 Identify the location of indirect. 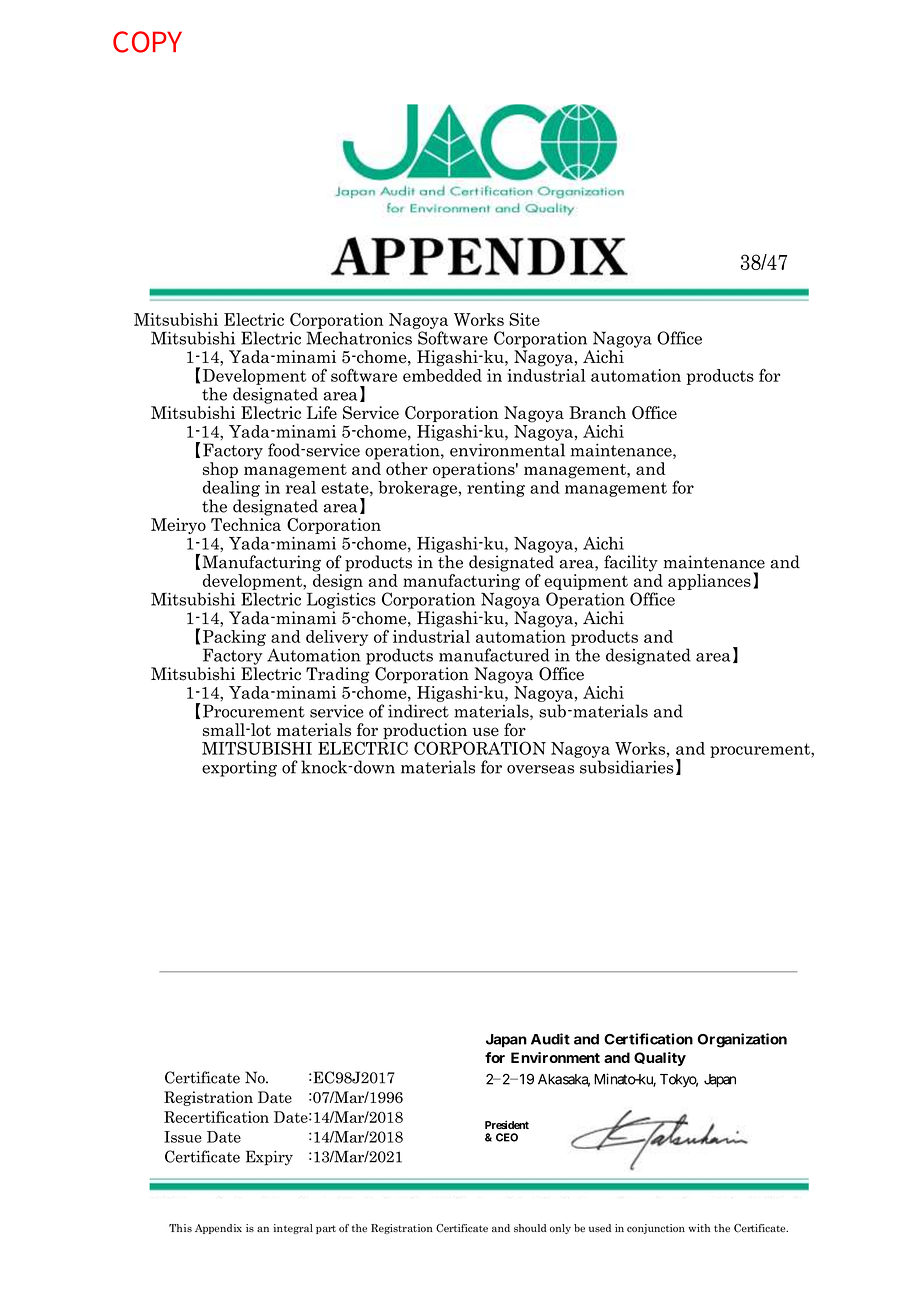
(418, 711).
